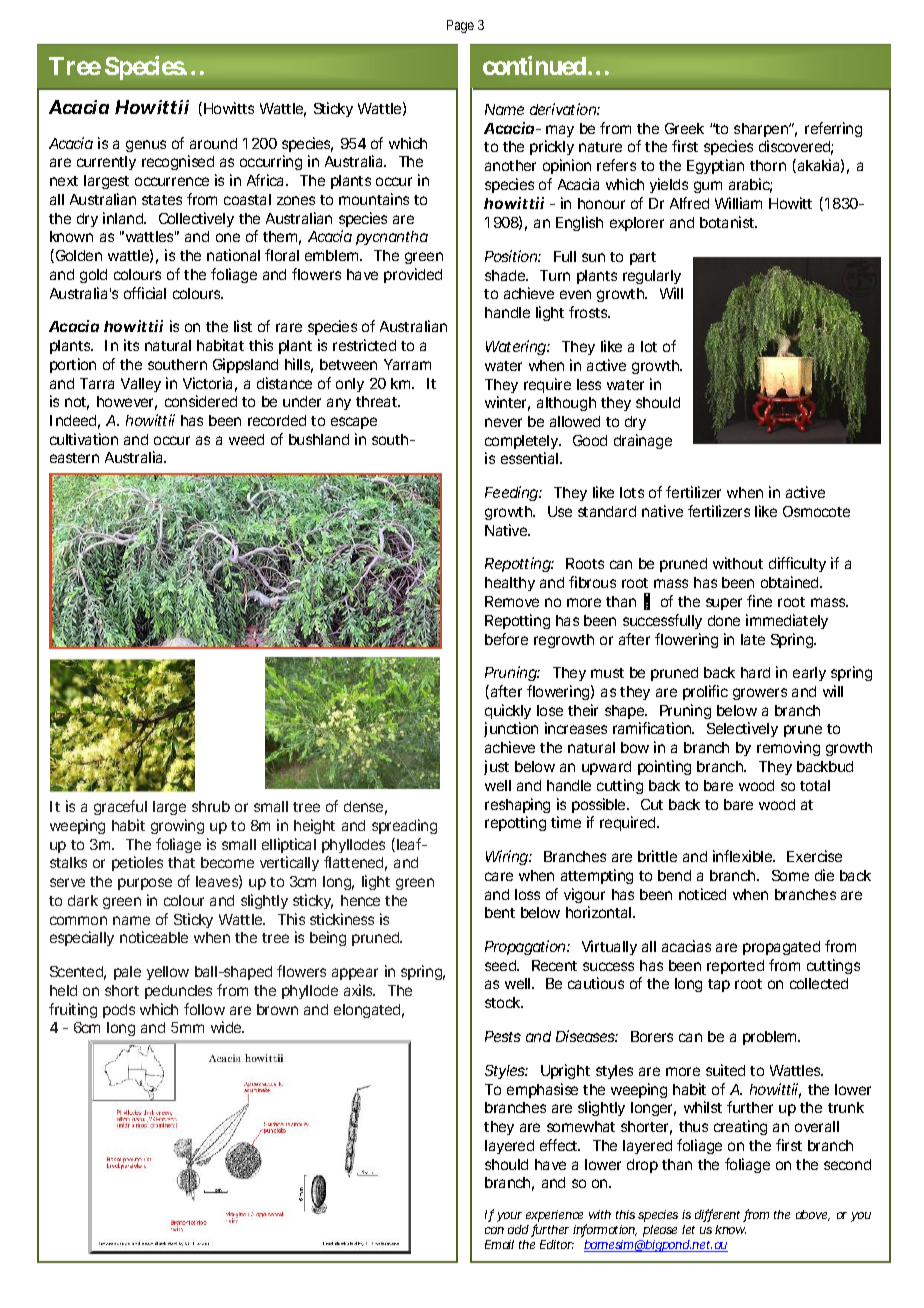 The height and width of the screenshot is (1308, 924). What do you see at coordinates (120, 807) in the screenshot?
I see `graceful` at bounding box center [120, 807].
